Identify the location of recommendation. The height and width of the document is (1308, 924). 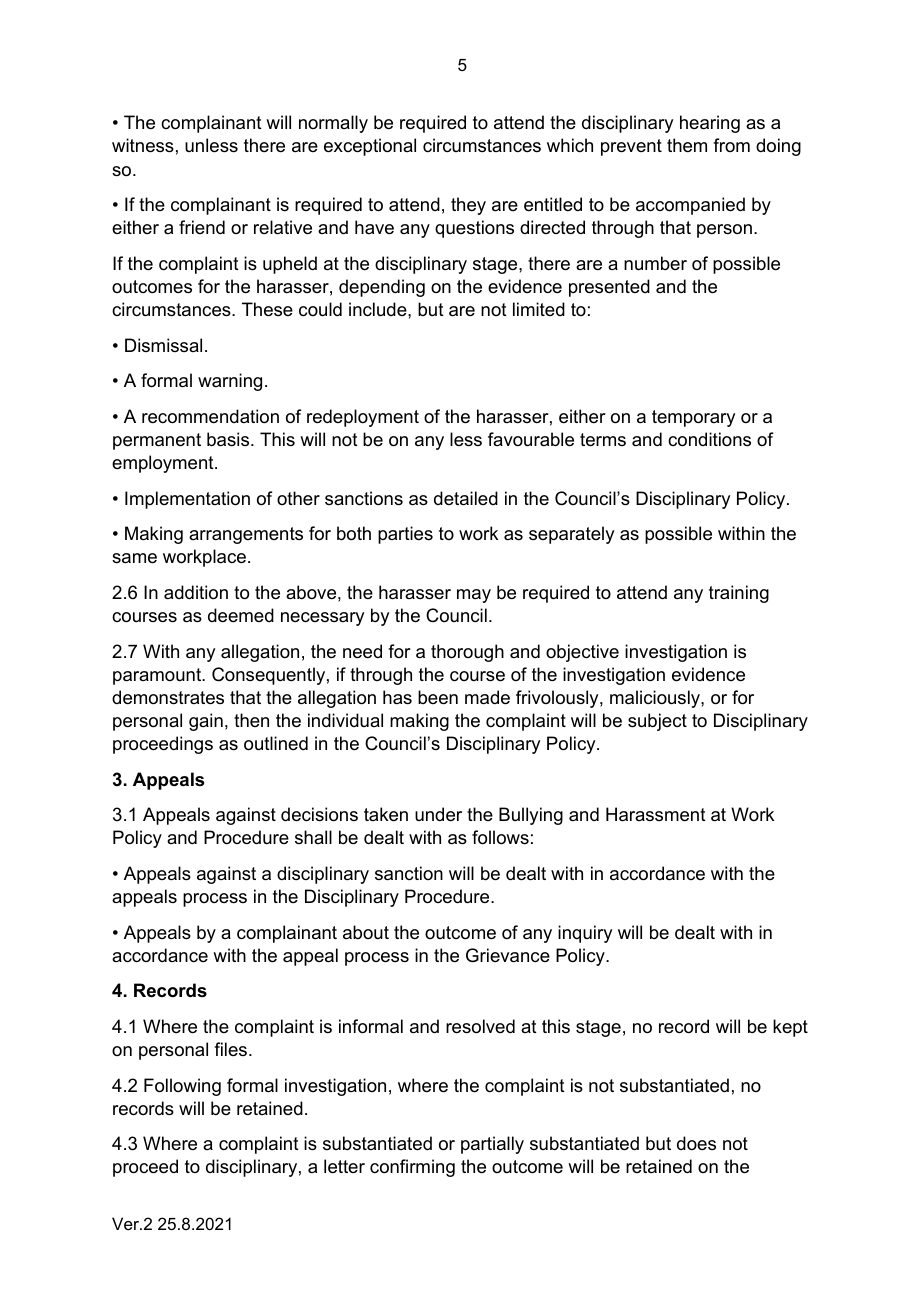
(210, 416).
